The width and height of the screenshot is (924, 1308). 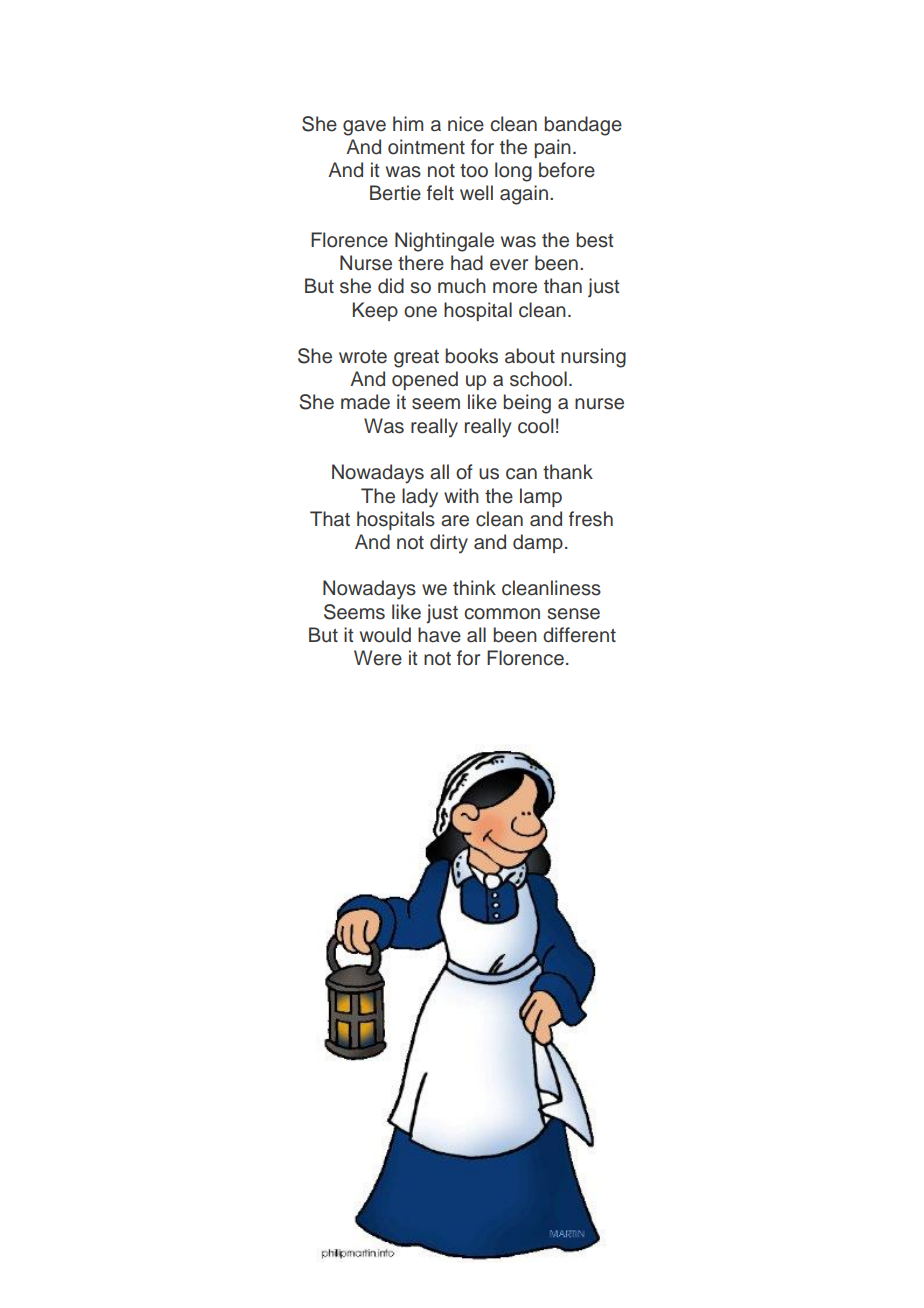 What do you see at coordinates (364, 128) in the screenshot?
I see `gave` at bounding box center [364, 128].
